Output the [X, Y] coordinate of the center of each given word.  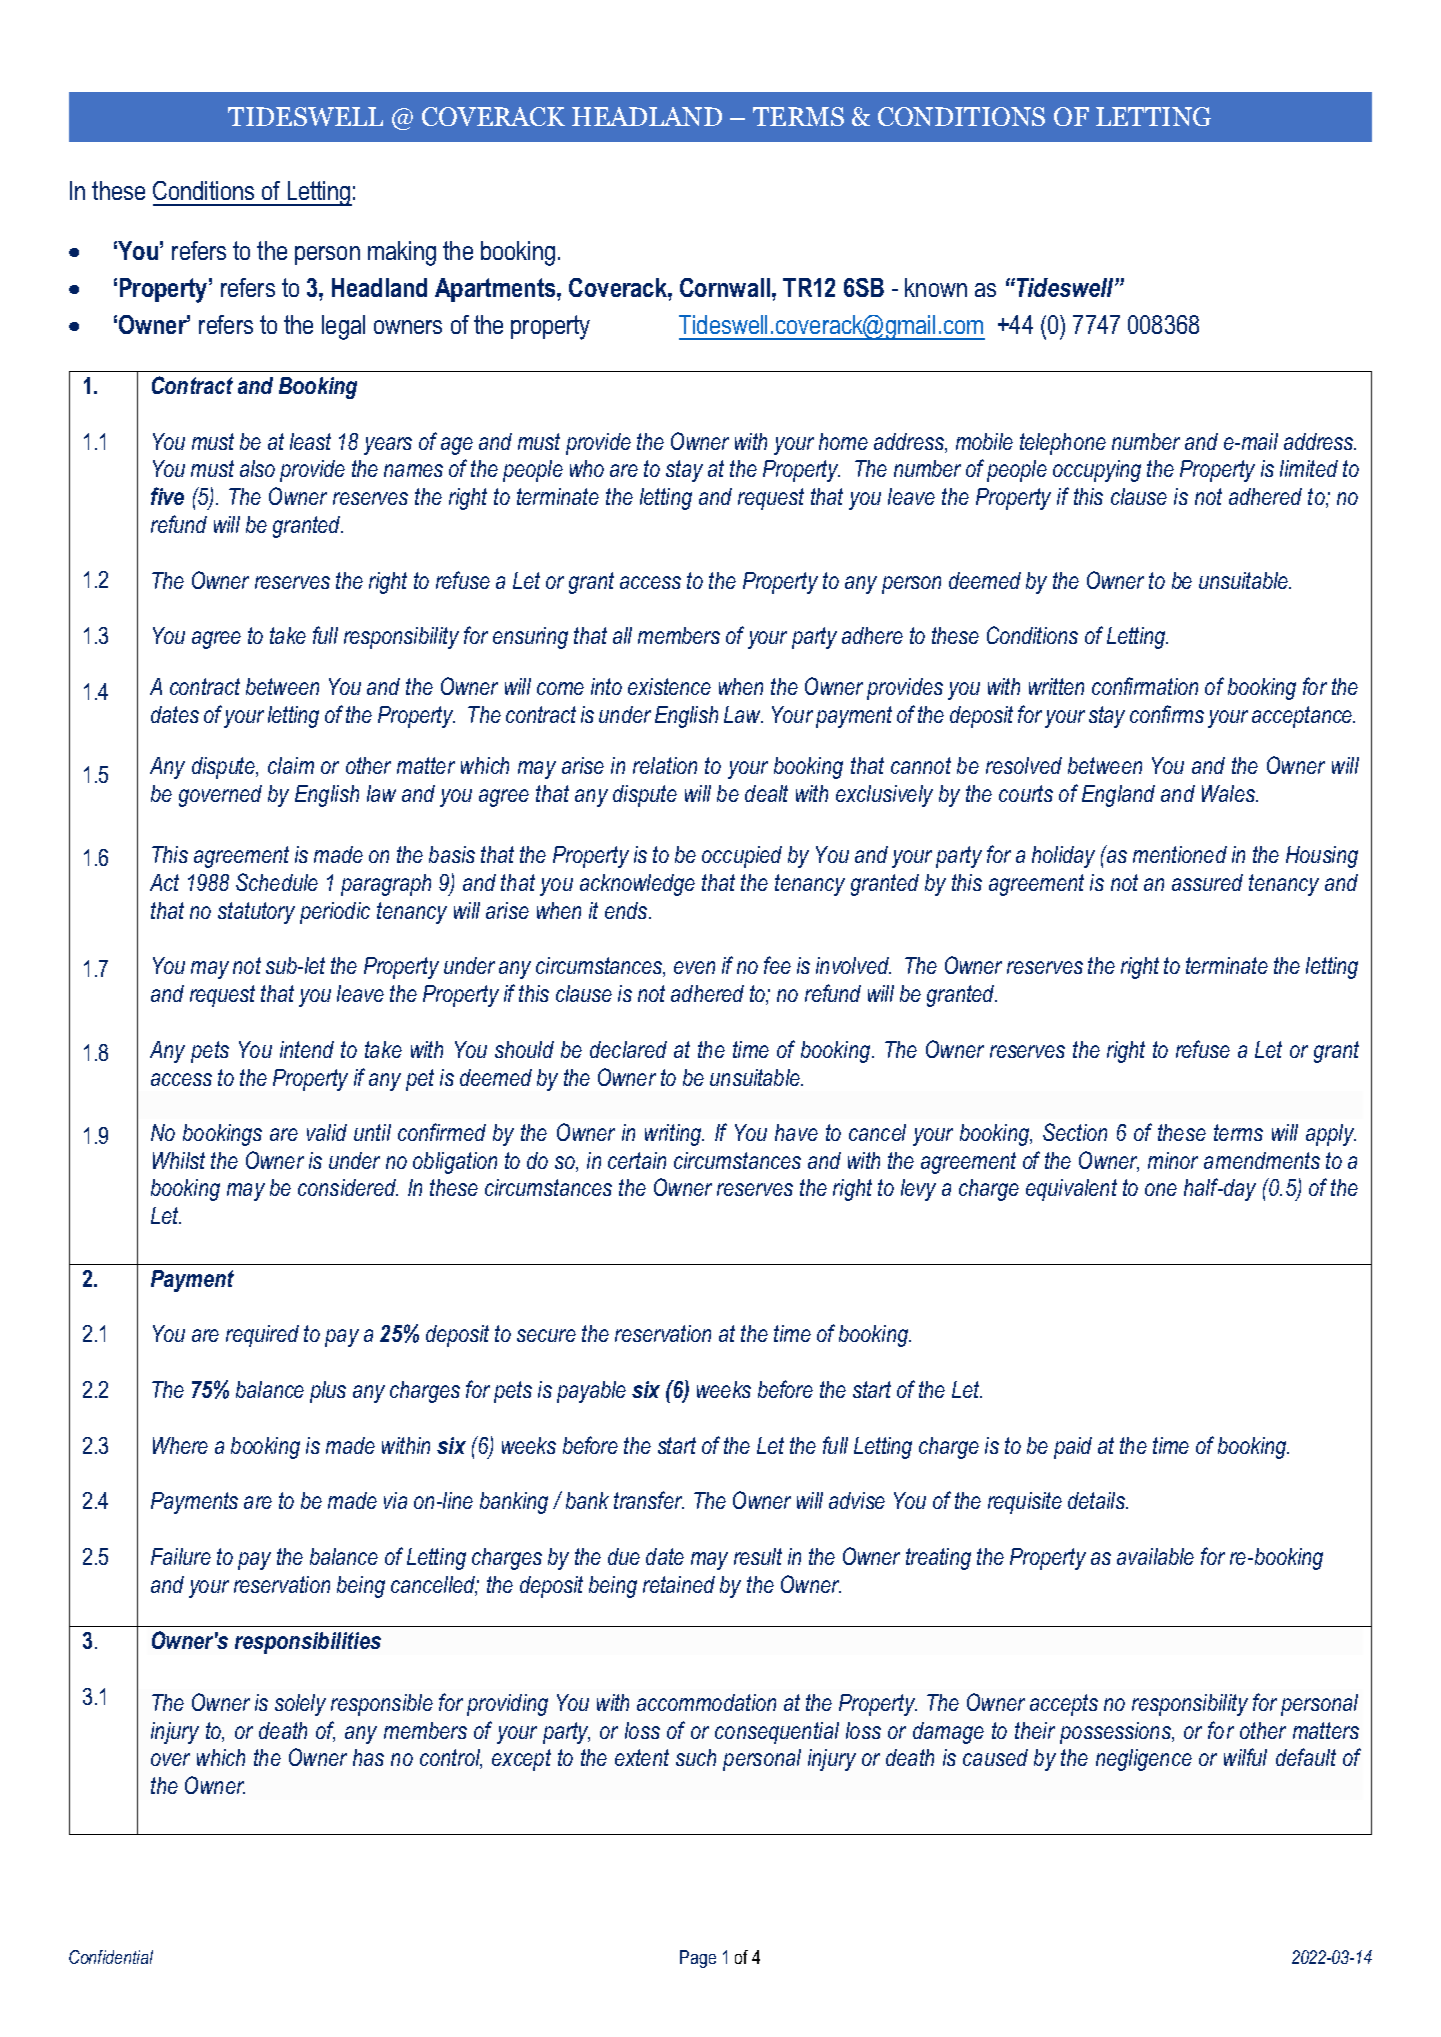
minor [1173, 1160]
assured [1207, 882]
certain [637, 1160]
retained [679, 1584]
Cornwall [725, 287]
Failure [181, 1556]
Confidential [111, 1957]
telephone [1063, 444]
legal [343, 327]
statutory [256, 913]
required [262, 1336]
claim [291, 765]
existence [669, 686]
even [694, 967]
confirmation [1145, 686]
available [1155, 1556]
